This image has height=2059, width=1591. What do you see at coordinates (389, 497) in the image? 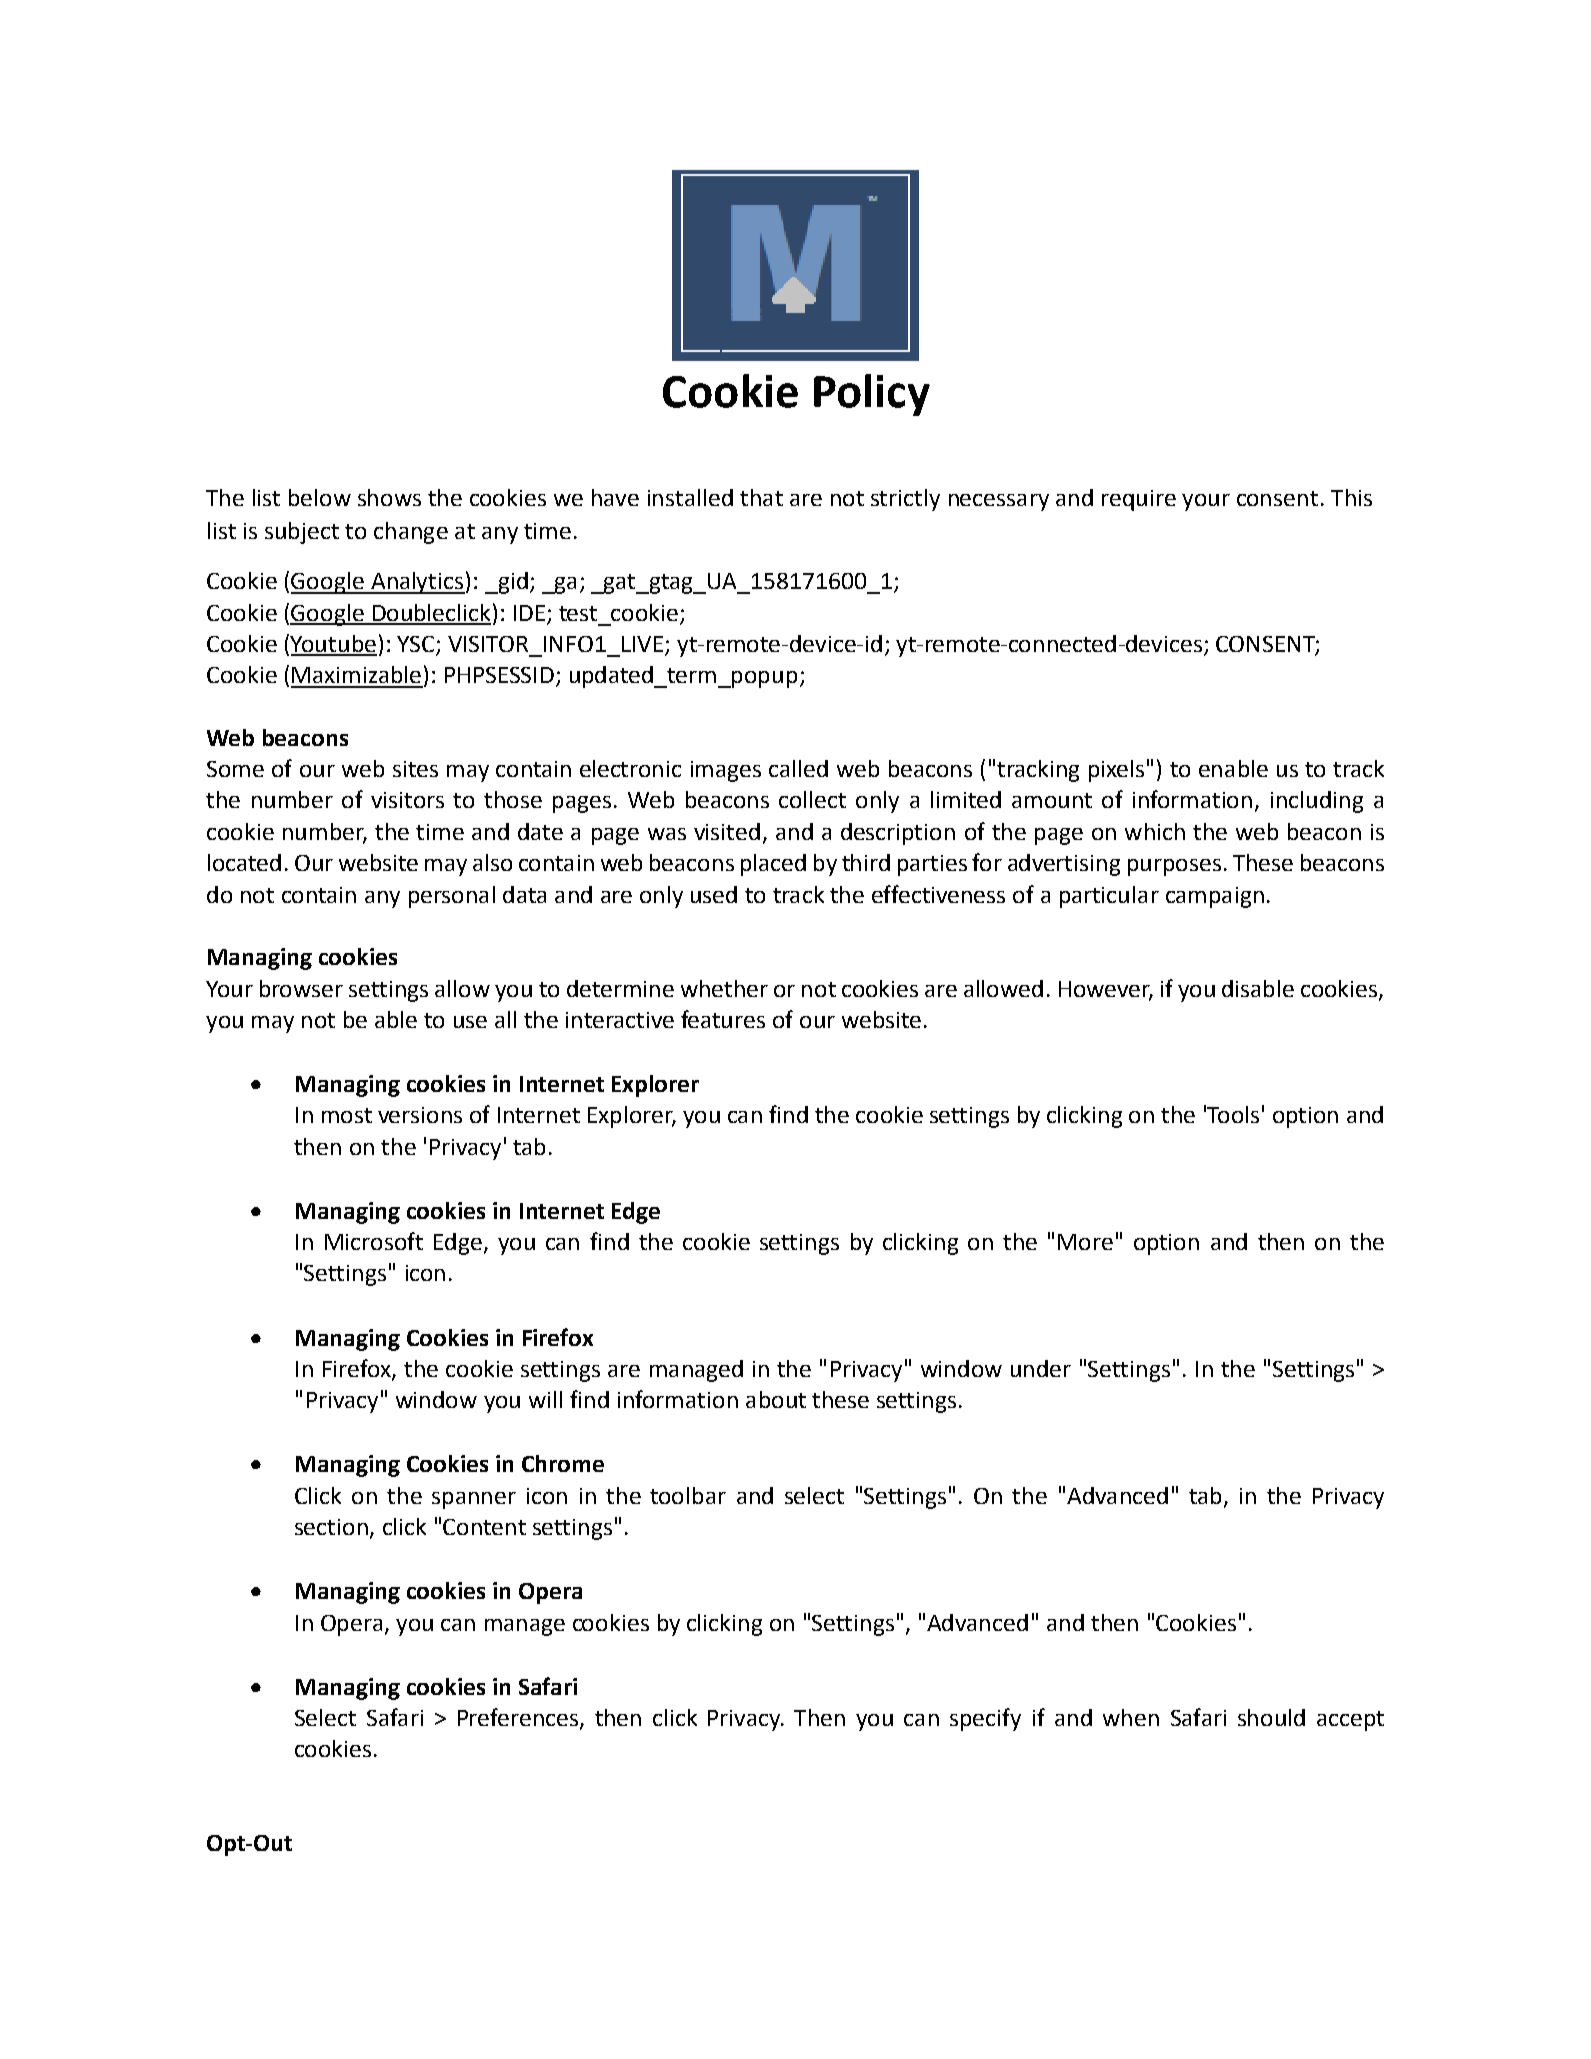
I see `shows` at bounding box center [389, 497].
